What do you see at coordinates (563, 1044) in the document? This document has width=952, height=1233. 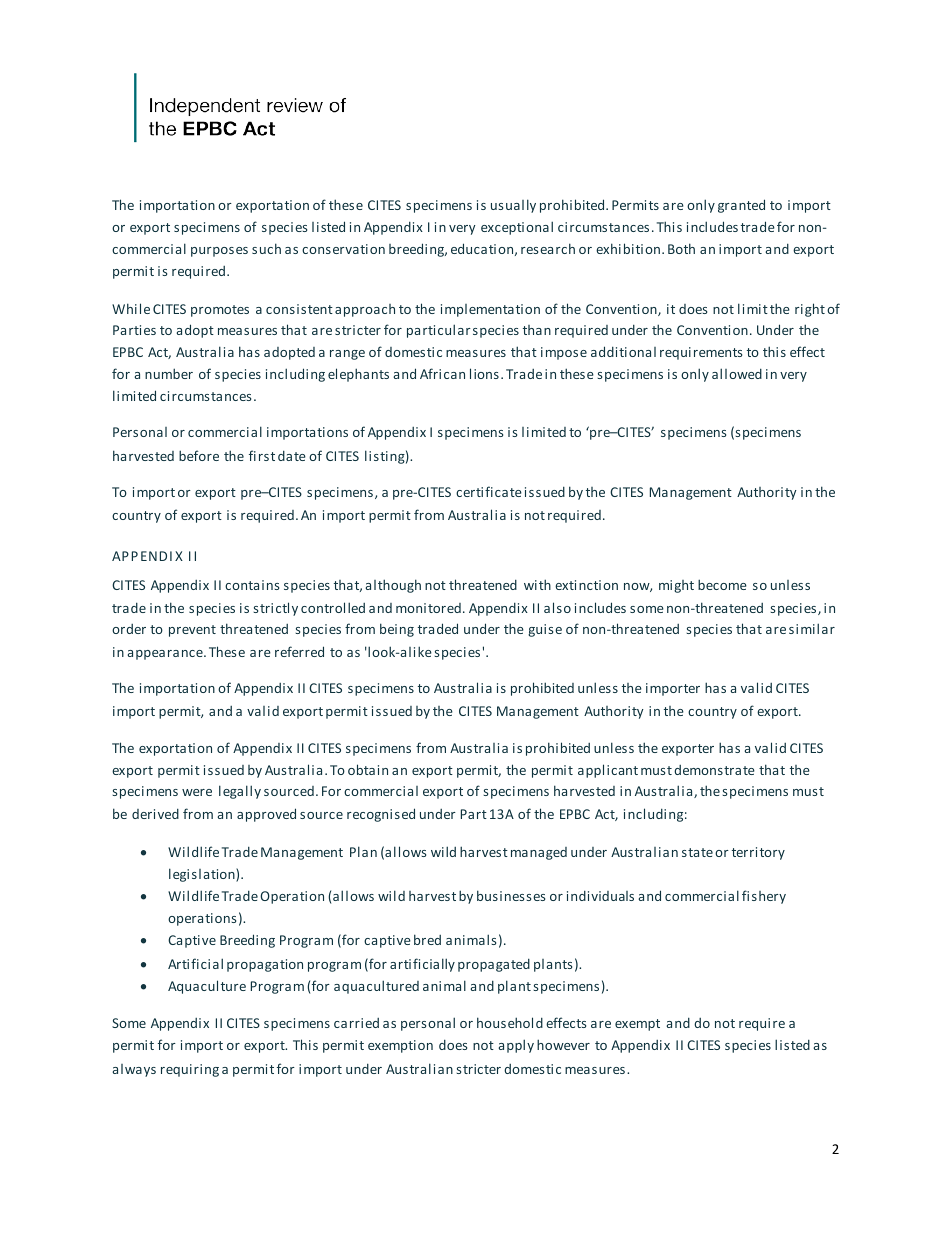 I see `however` at bounding box center [563, 1044].
